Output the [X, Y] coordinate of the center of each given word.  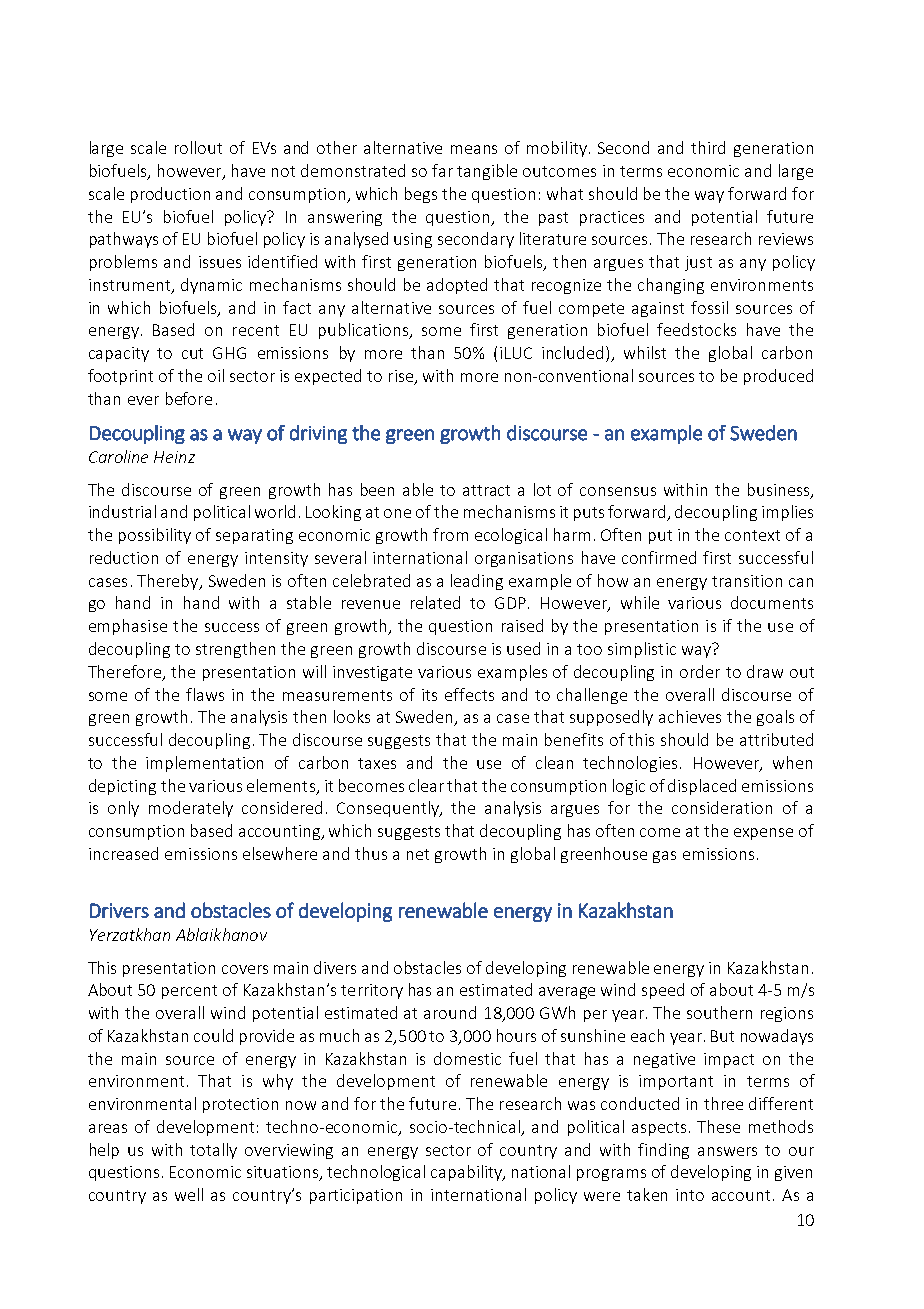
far [442, 170]
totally [213, 1151]
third [708, 147]
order [700, 671]
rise [402, 377]
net [418, 854]
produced [778, 377]
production [170, 195]
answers [727, 1151]
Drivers [119, 910]
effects [469, 694]
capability [468, 1173]
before [189, 398]
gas [664, 857]
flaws [205, 694]
